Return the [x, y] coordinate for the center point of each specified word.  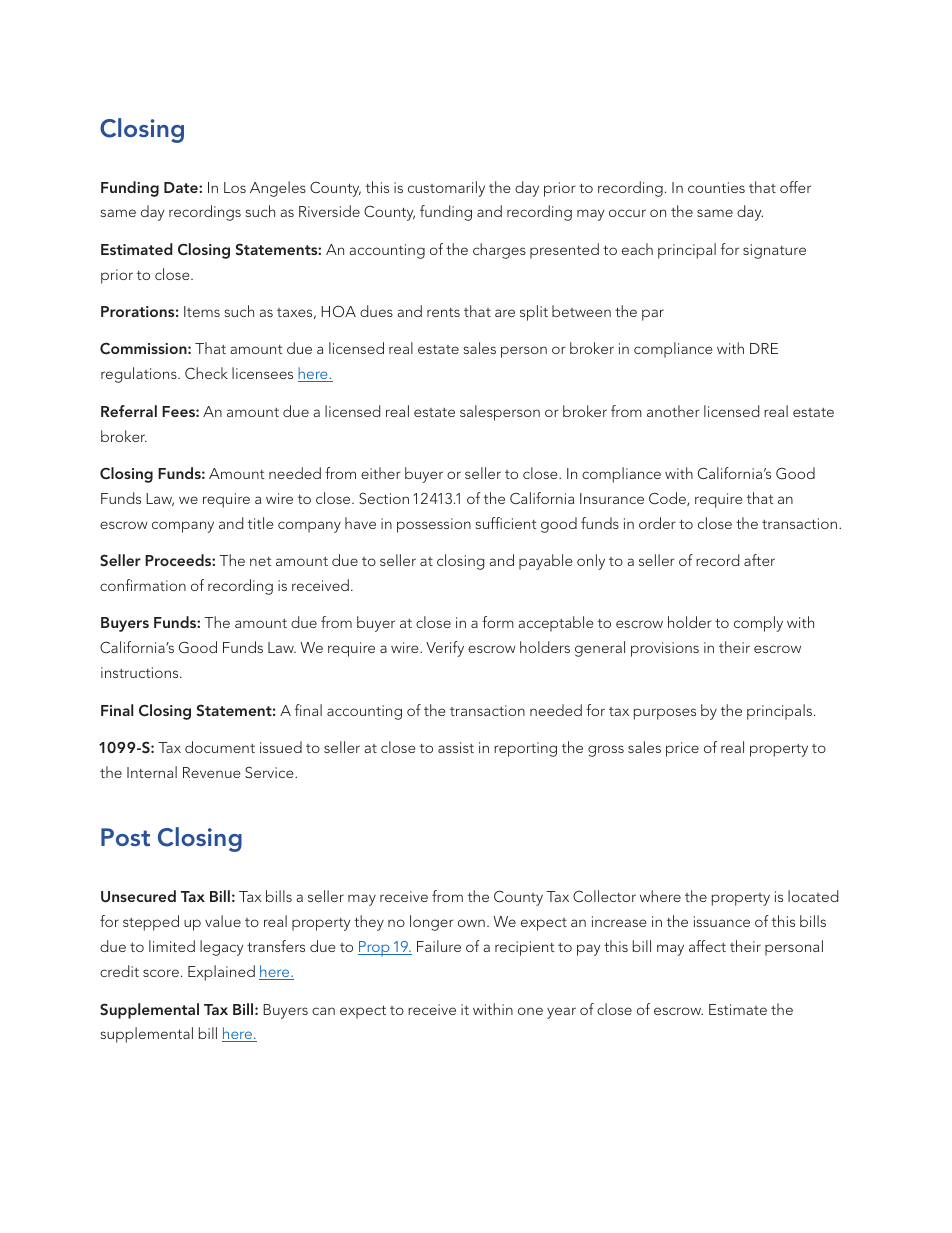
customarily [446, 189]
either [381, 473]
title [261, 523]
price [682, 749]
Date [182, 187]
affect [707, 946]
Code [668, 499]
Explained [221, 973]
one [530, 1011]
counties [716, 187]
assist [456, 747]
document [220, 747]
